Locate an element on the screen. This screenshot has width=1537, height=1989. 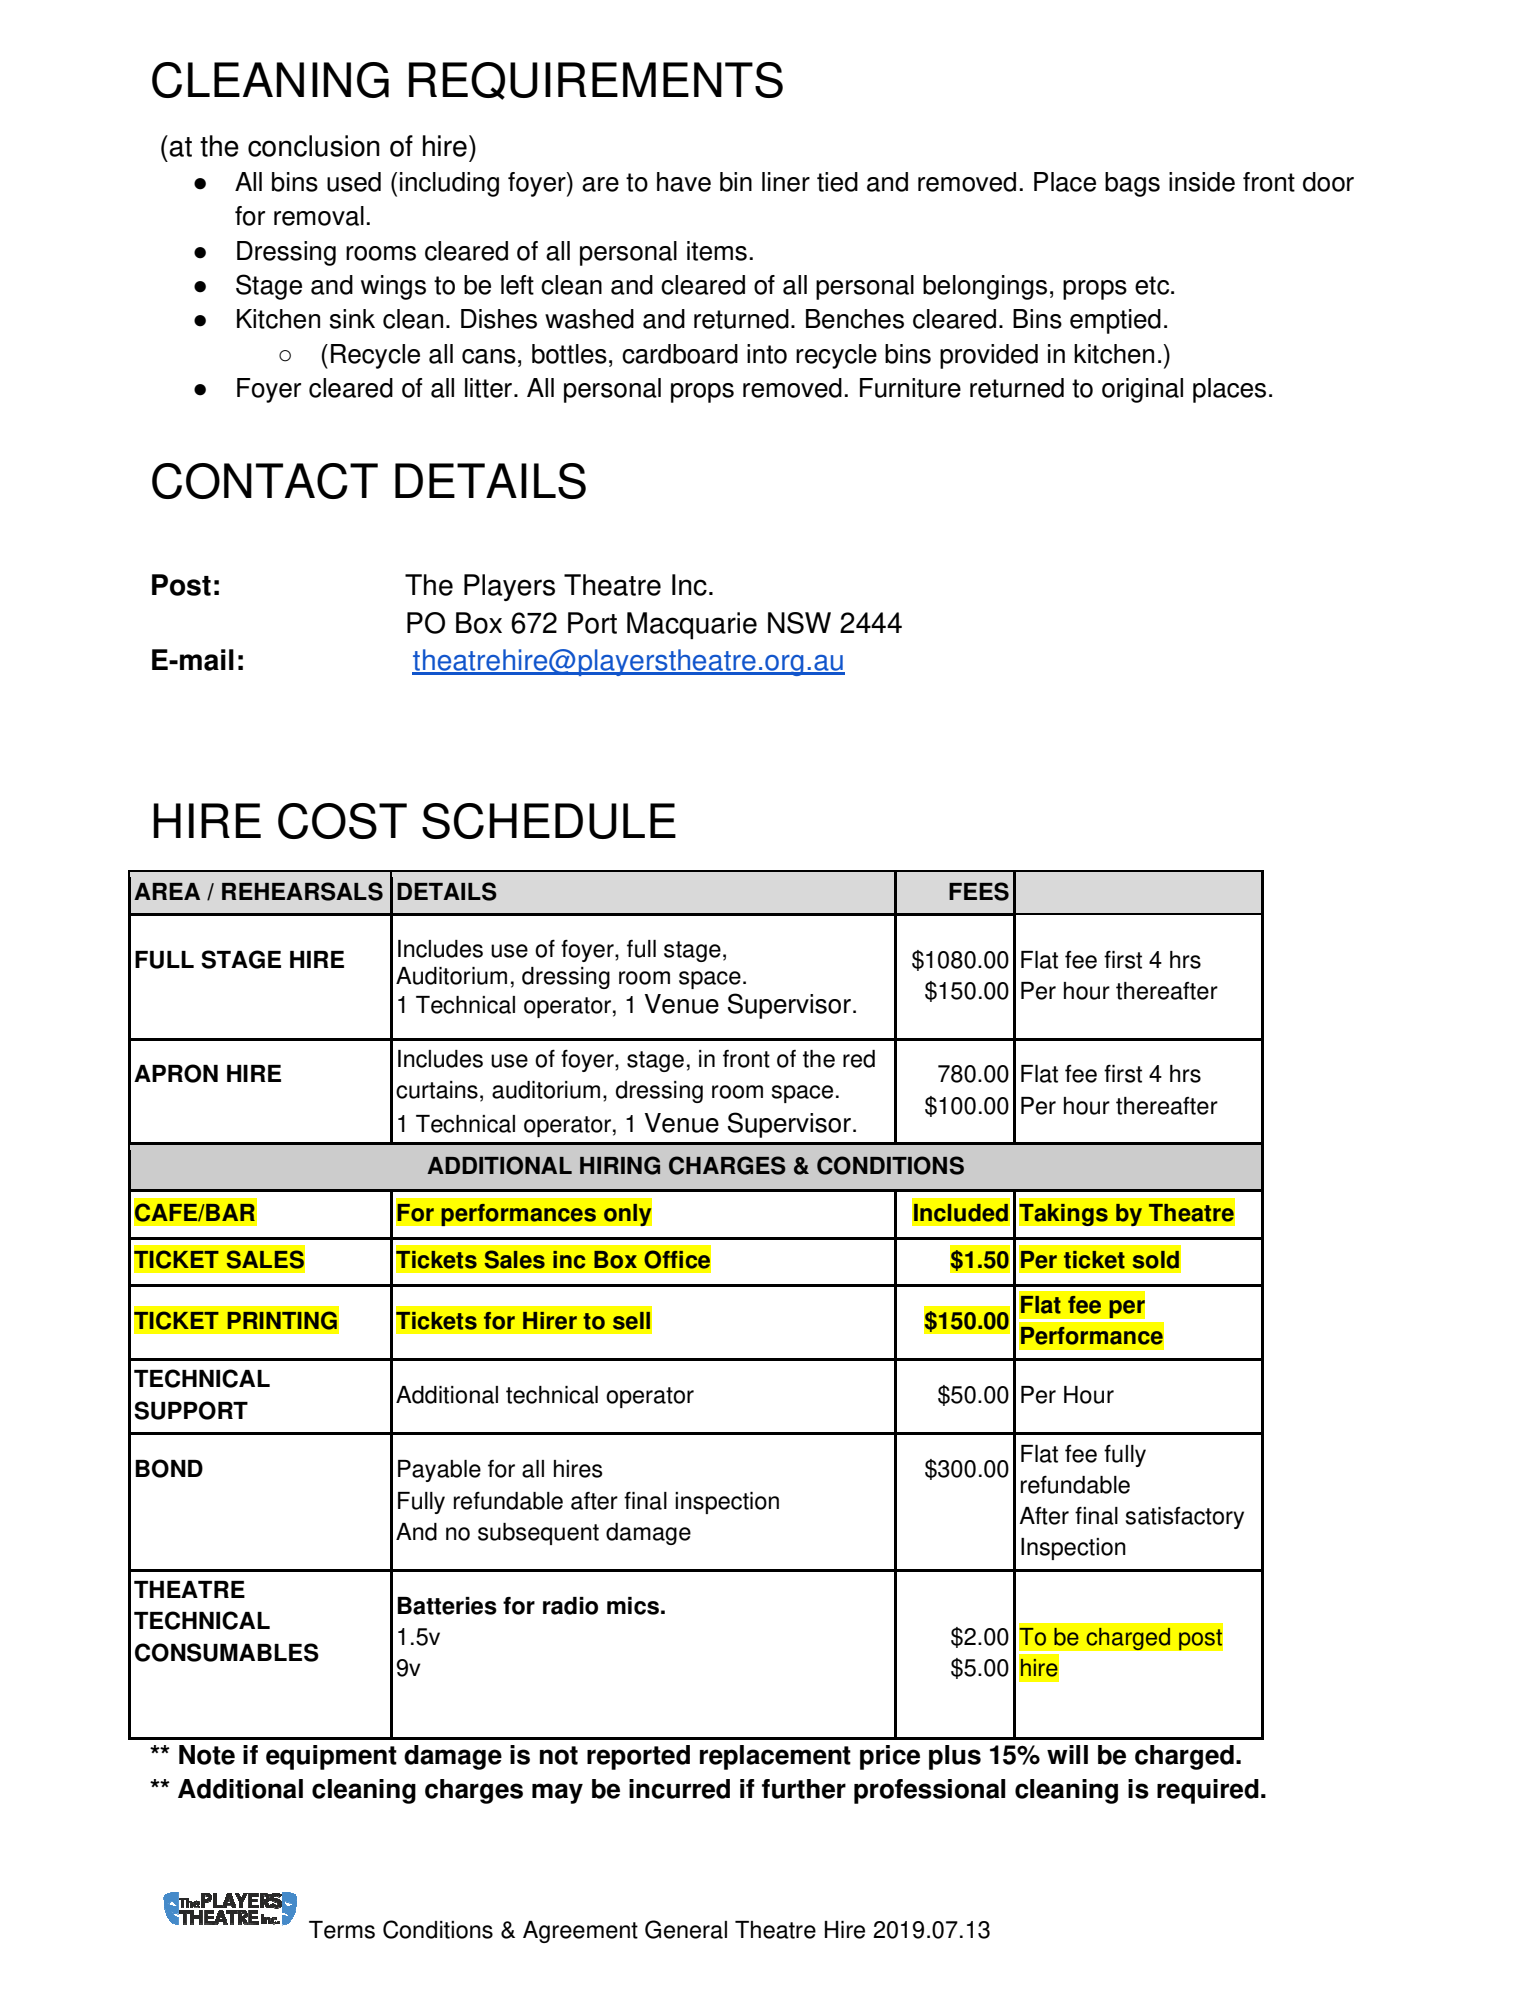
General is located at coordinates (686, 1929).
